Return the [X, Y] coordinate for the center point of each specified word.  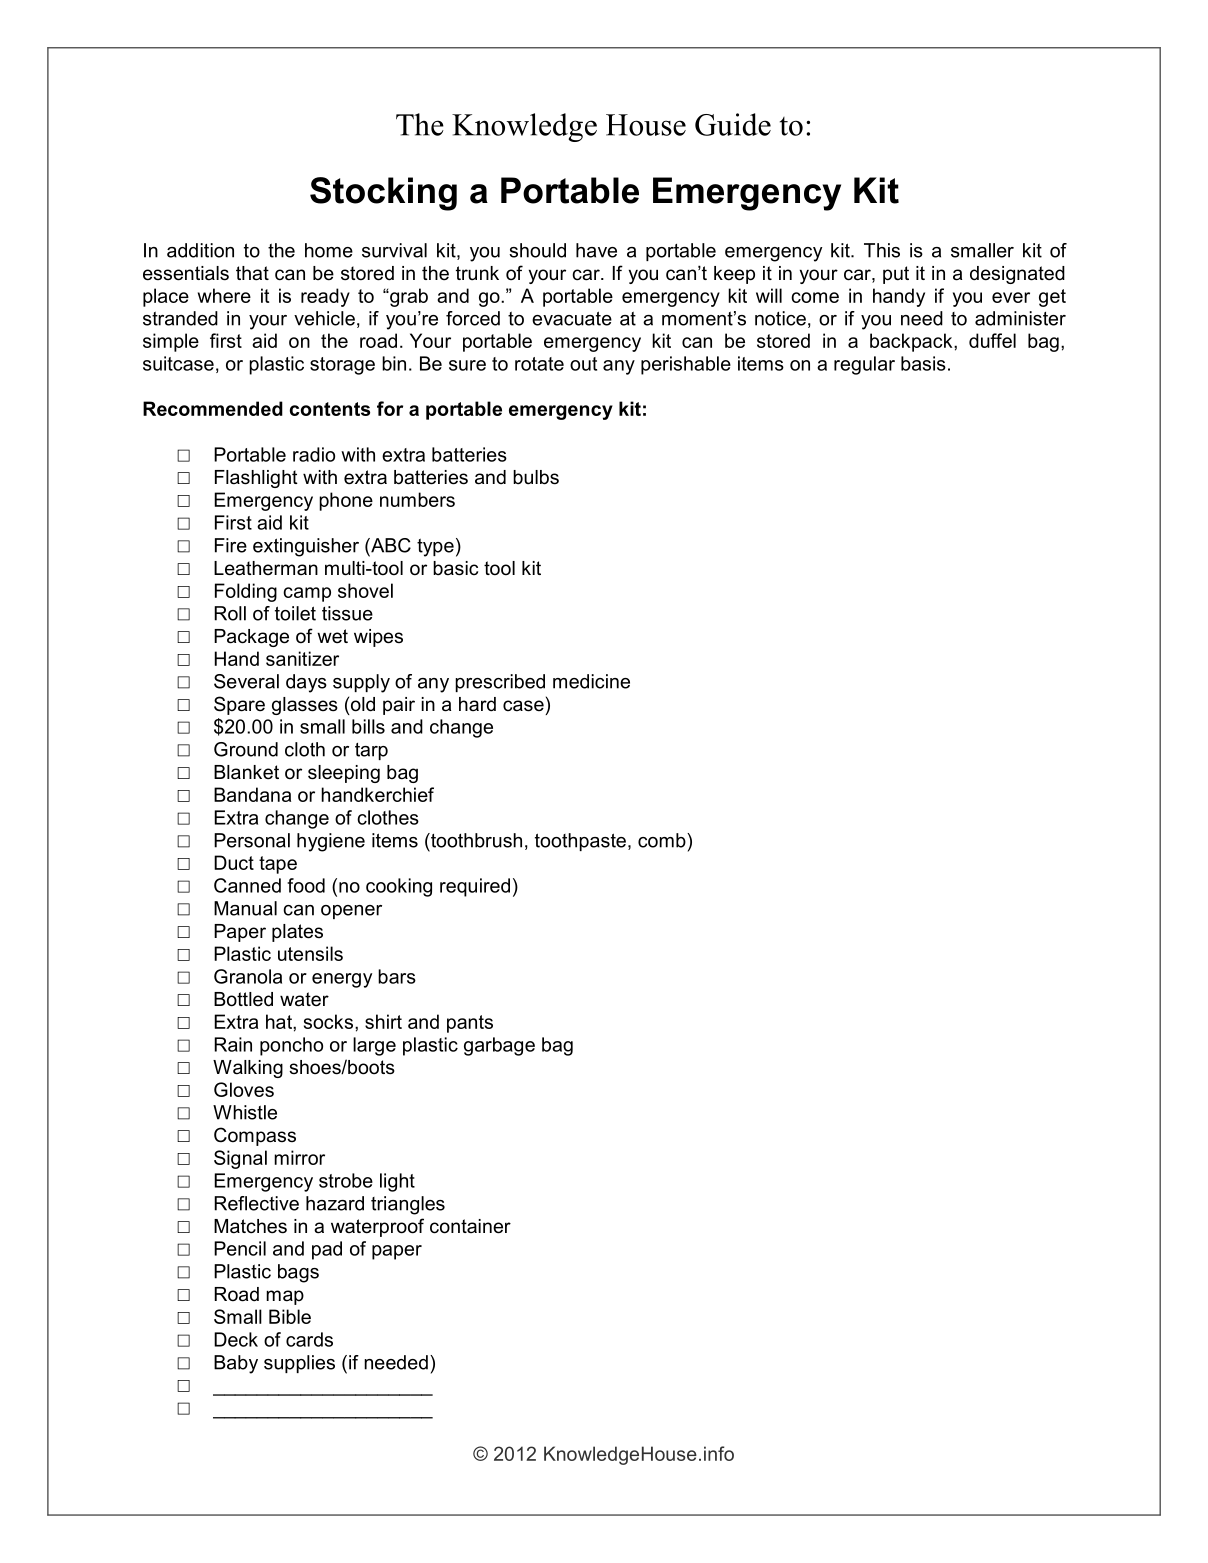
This [882, 250]
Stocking [383, 194]
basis [923, 363]
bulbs [536, 477]
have [596, 250]
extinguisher [306, 547]
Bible [290, 1316]
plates [297, 933]
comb [663, 840]
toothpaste [580, 842]
